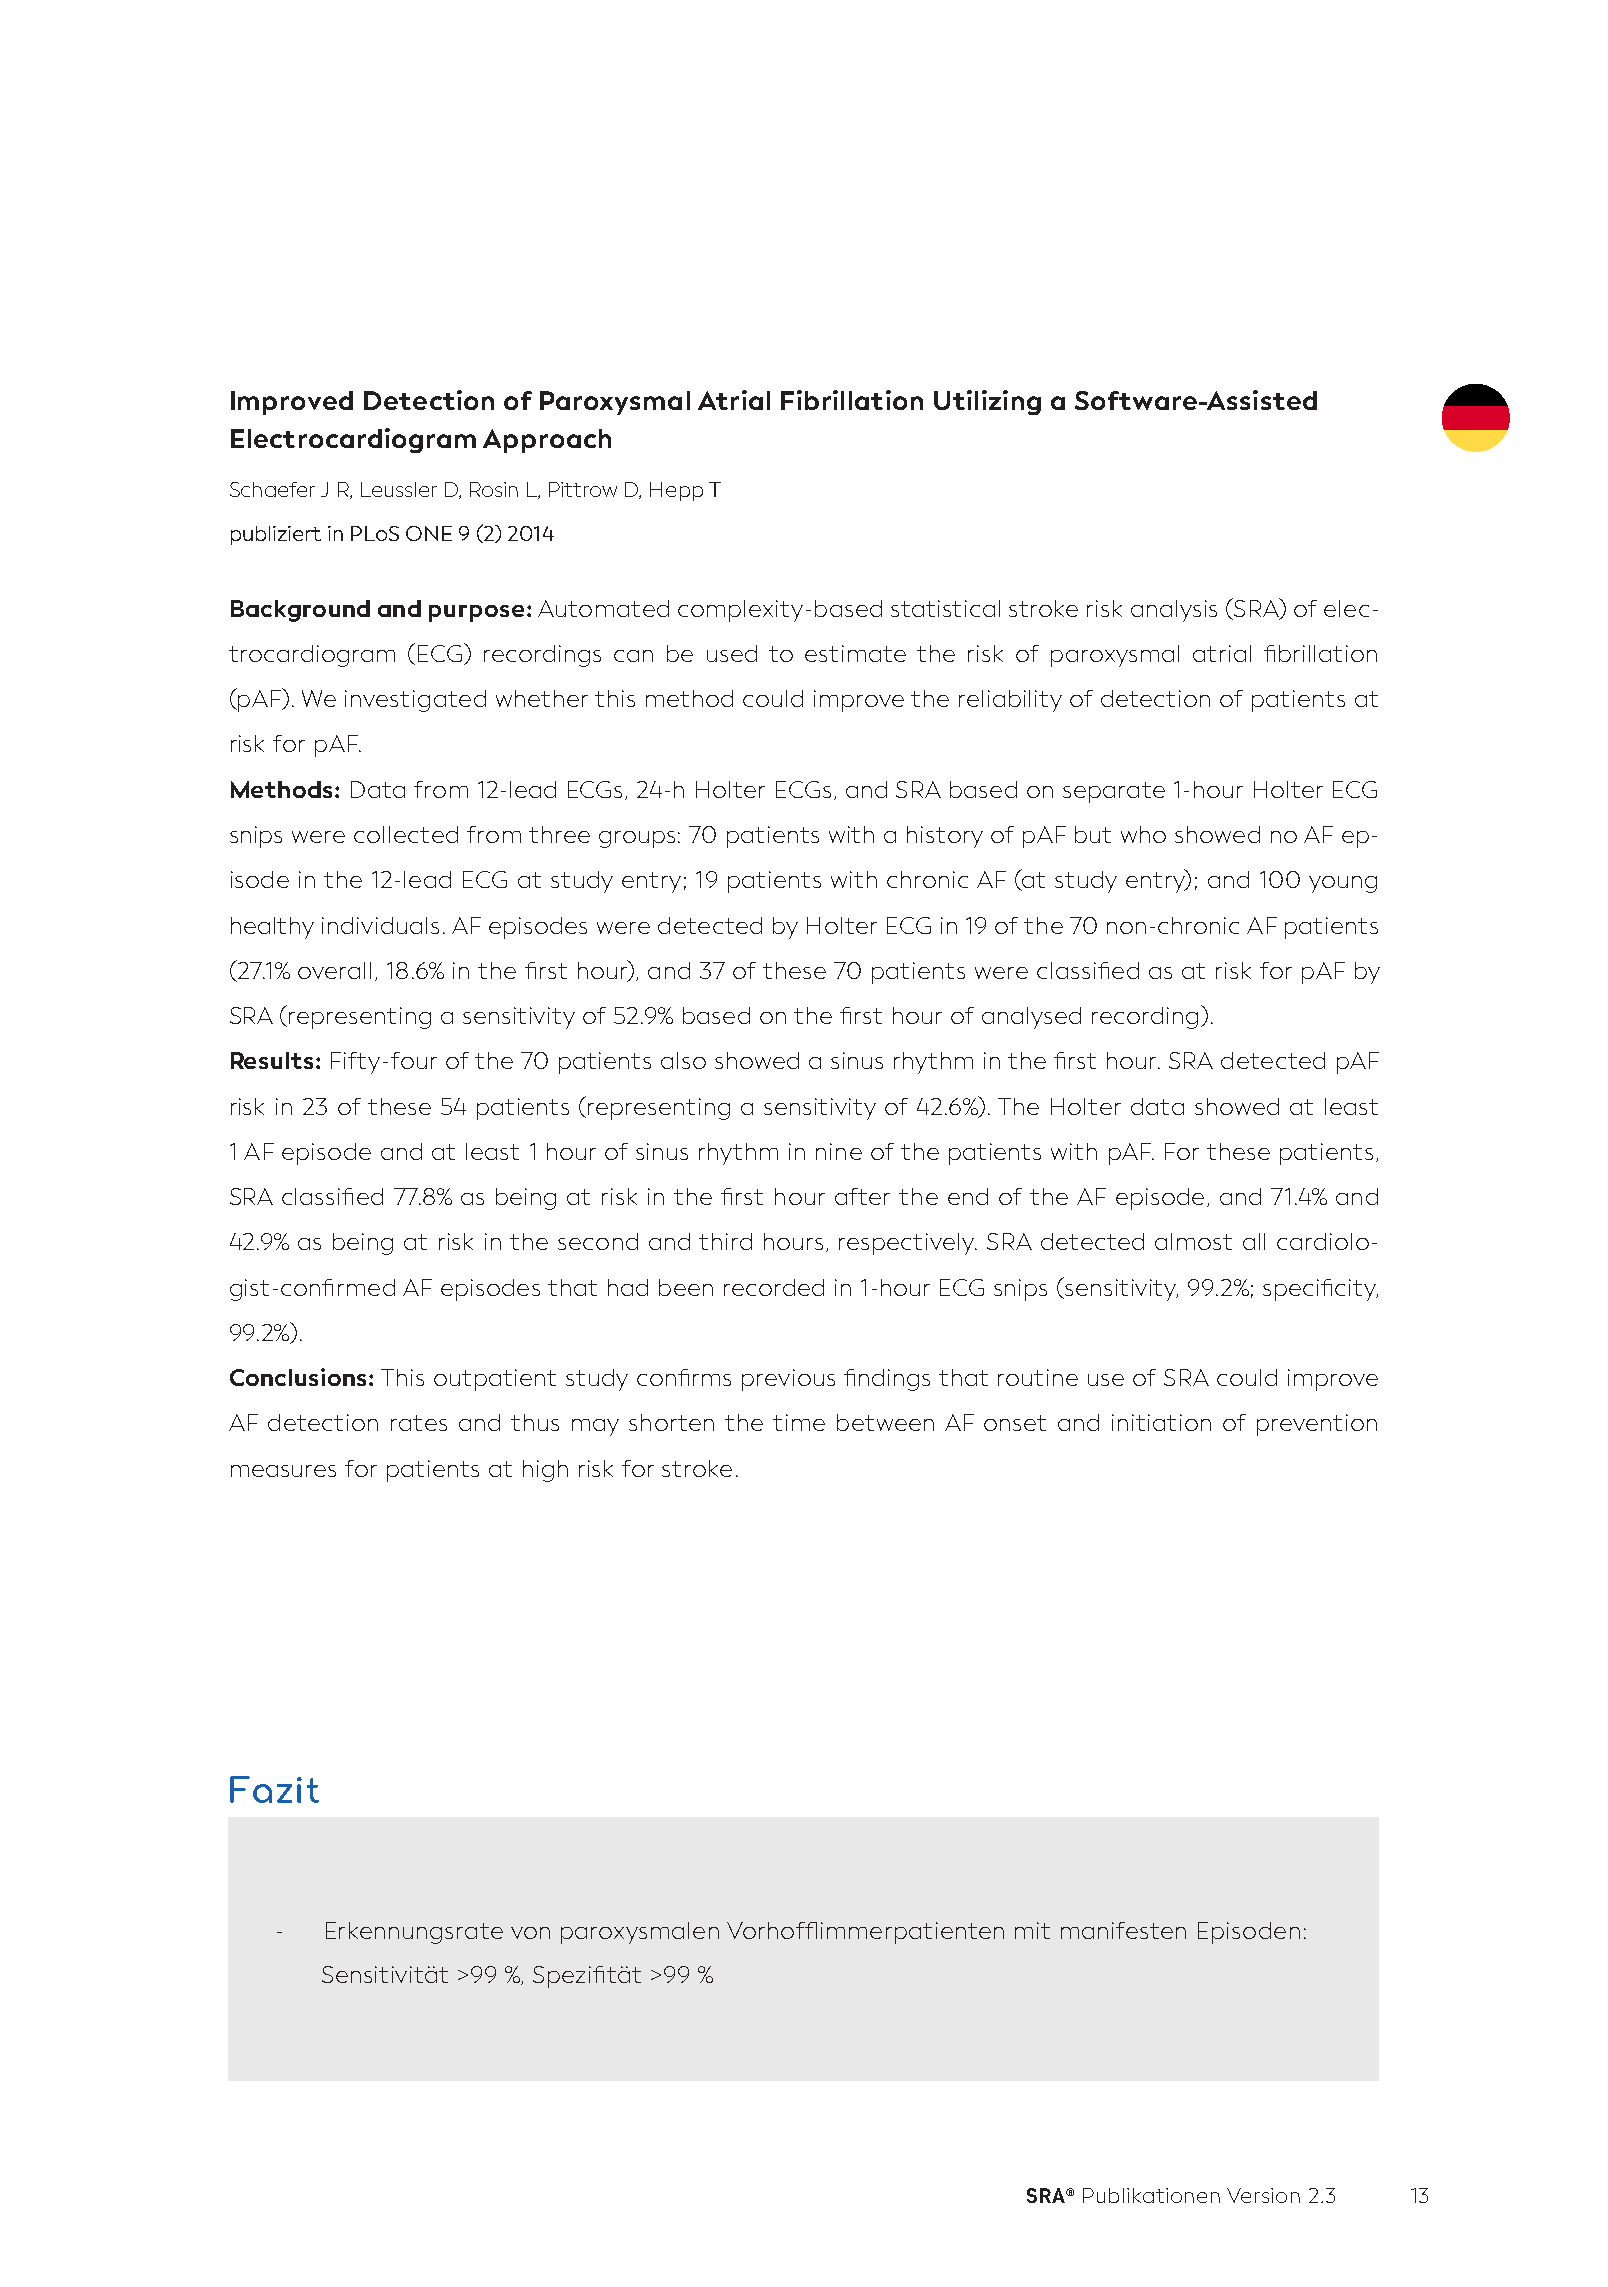  What do you see at coordinates (530, 1933) in the screenshot?
I see `von` at bounding box center [530, 1933].
